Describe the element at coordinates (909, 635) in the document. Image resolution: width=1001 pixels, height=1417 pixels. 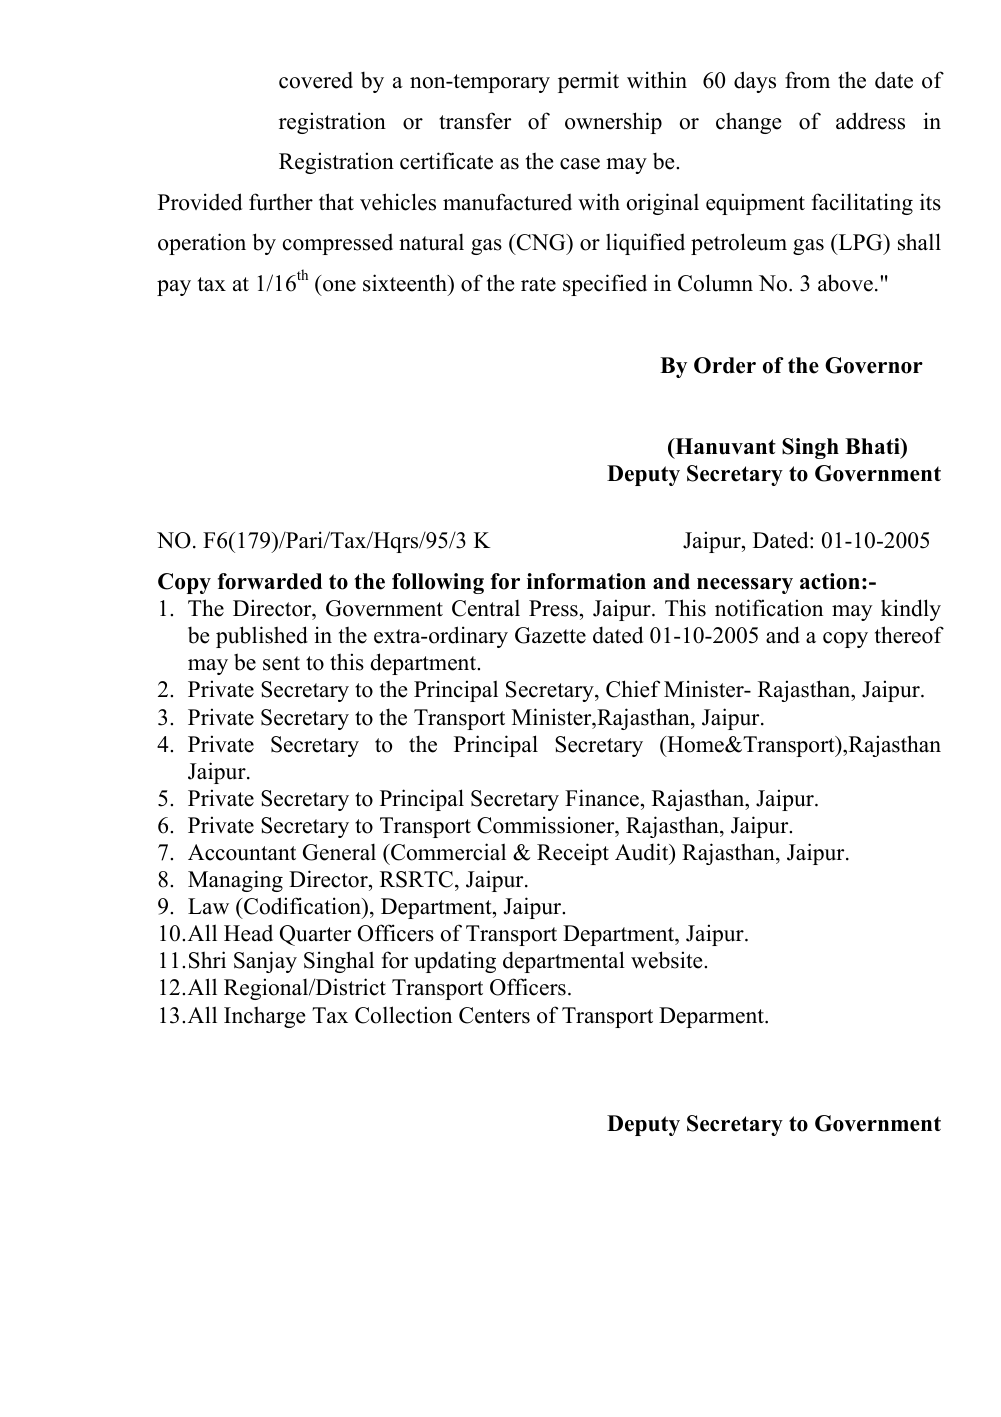
I see `thereof` at that location.
